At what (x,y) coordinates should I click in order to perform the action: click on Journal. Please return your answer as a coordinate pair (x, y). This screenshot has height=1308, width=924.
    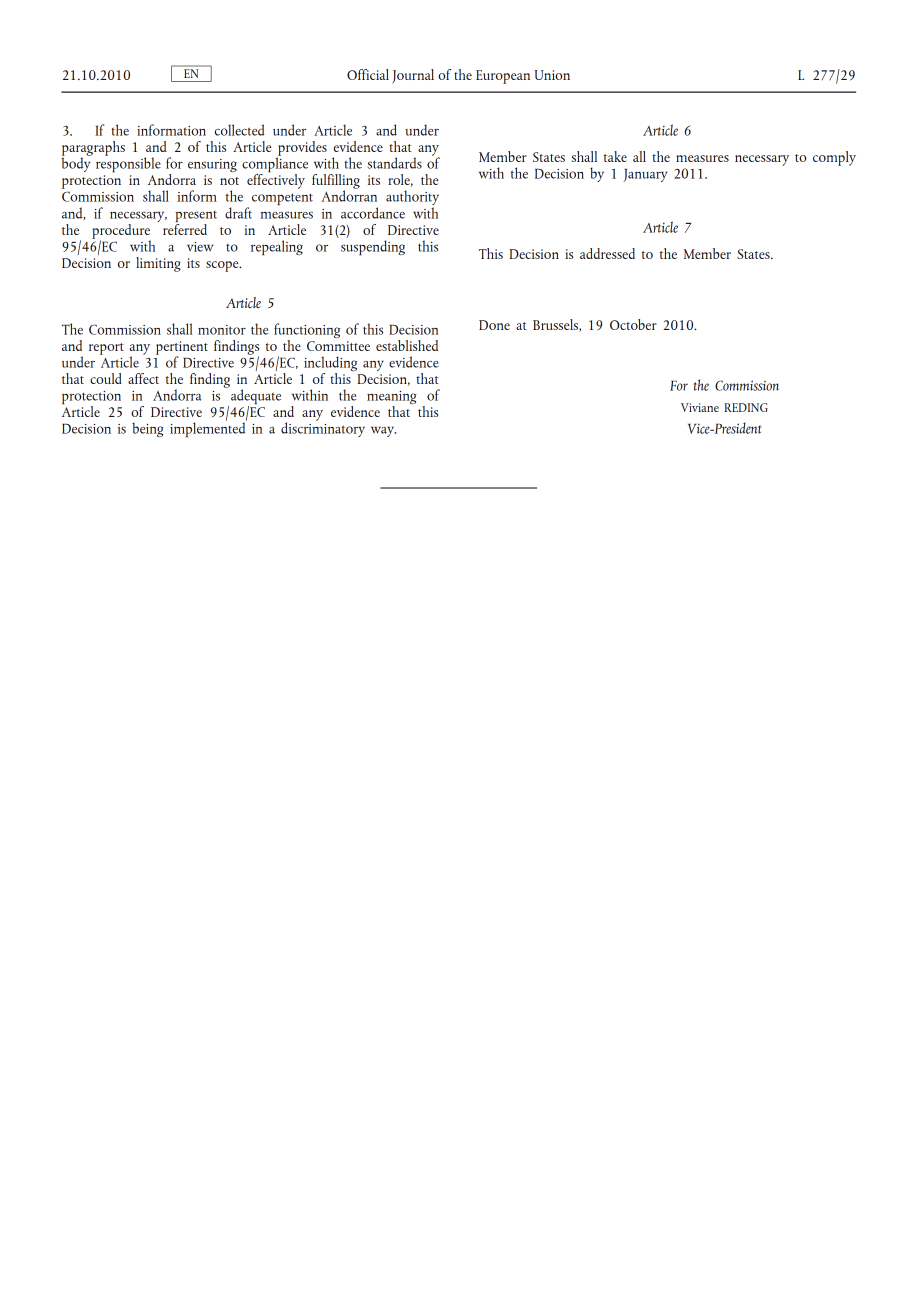
    Looking at the image, I should click on (413, 76).
